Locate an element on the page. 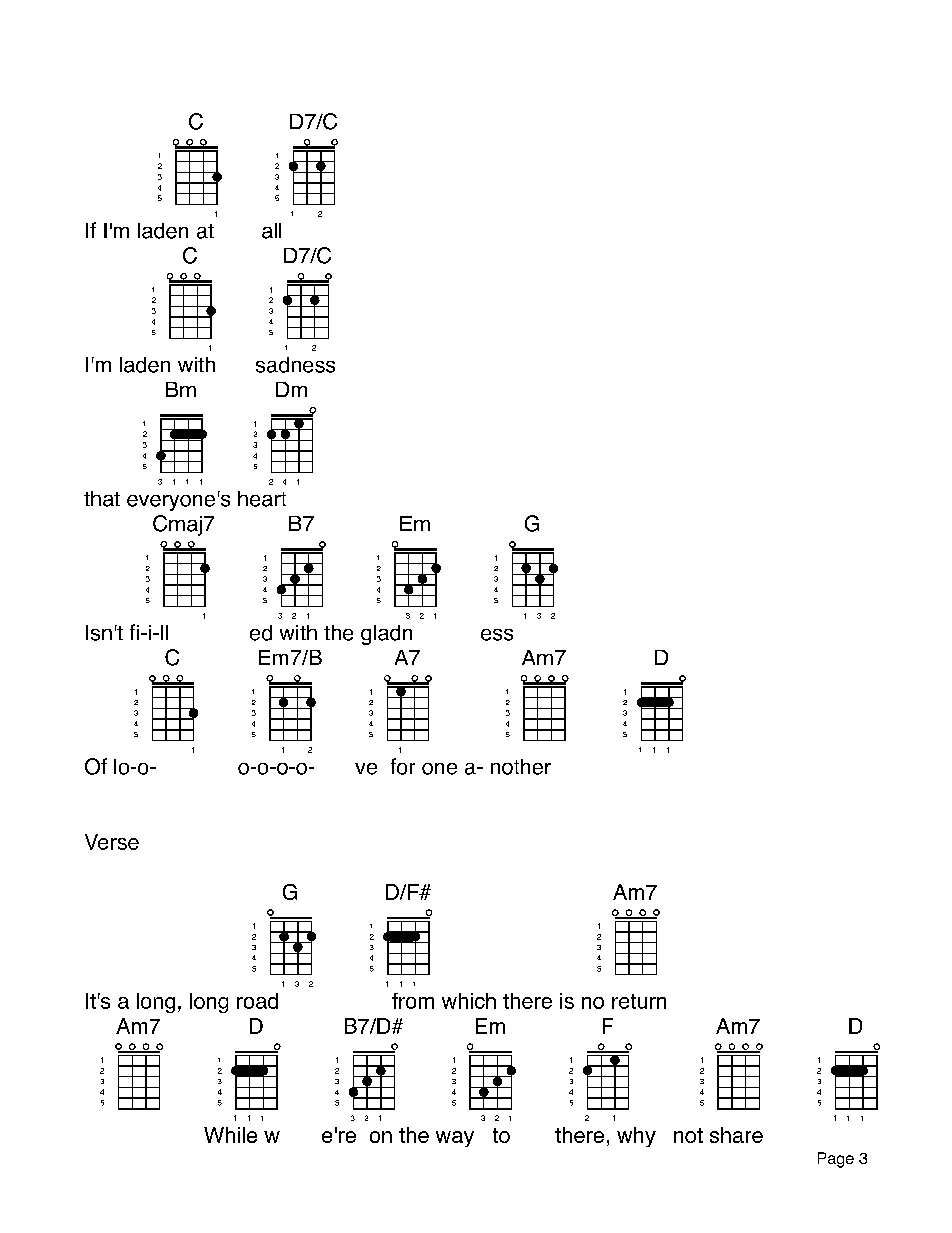 The height and width of the page is (1233, 952). way is located at coordinates (455, 1139).
